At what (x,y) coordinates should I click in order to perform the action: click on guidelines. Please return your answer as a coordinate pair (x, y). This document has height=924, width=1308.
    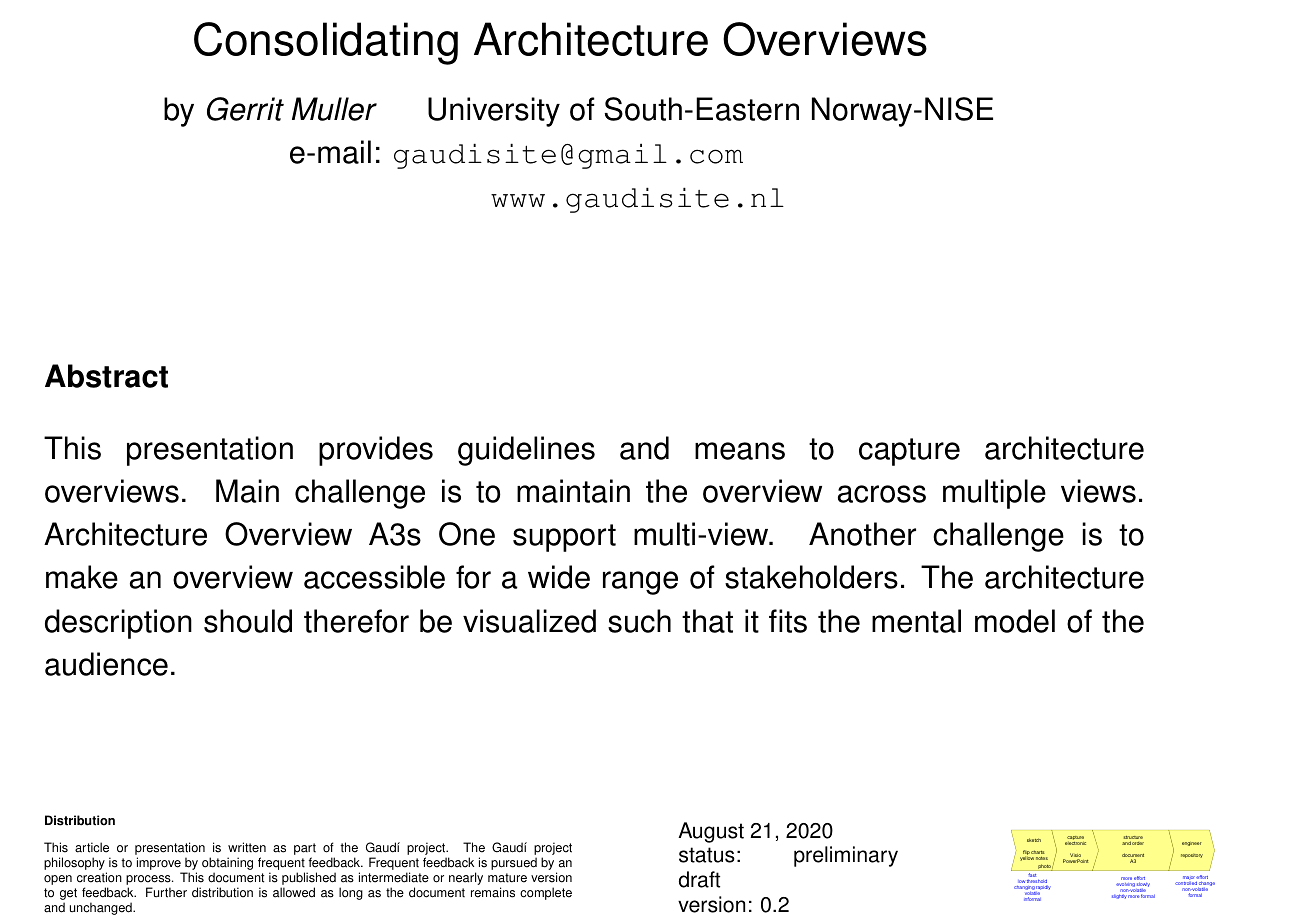
    Looking at the image, I should click on (526, 451).
